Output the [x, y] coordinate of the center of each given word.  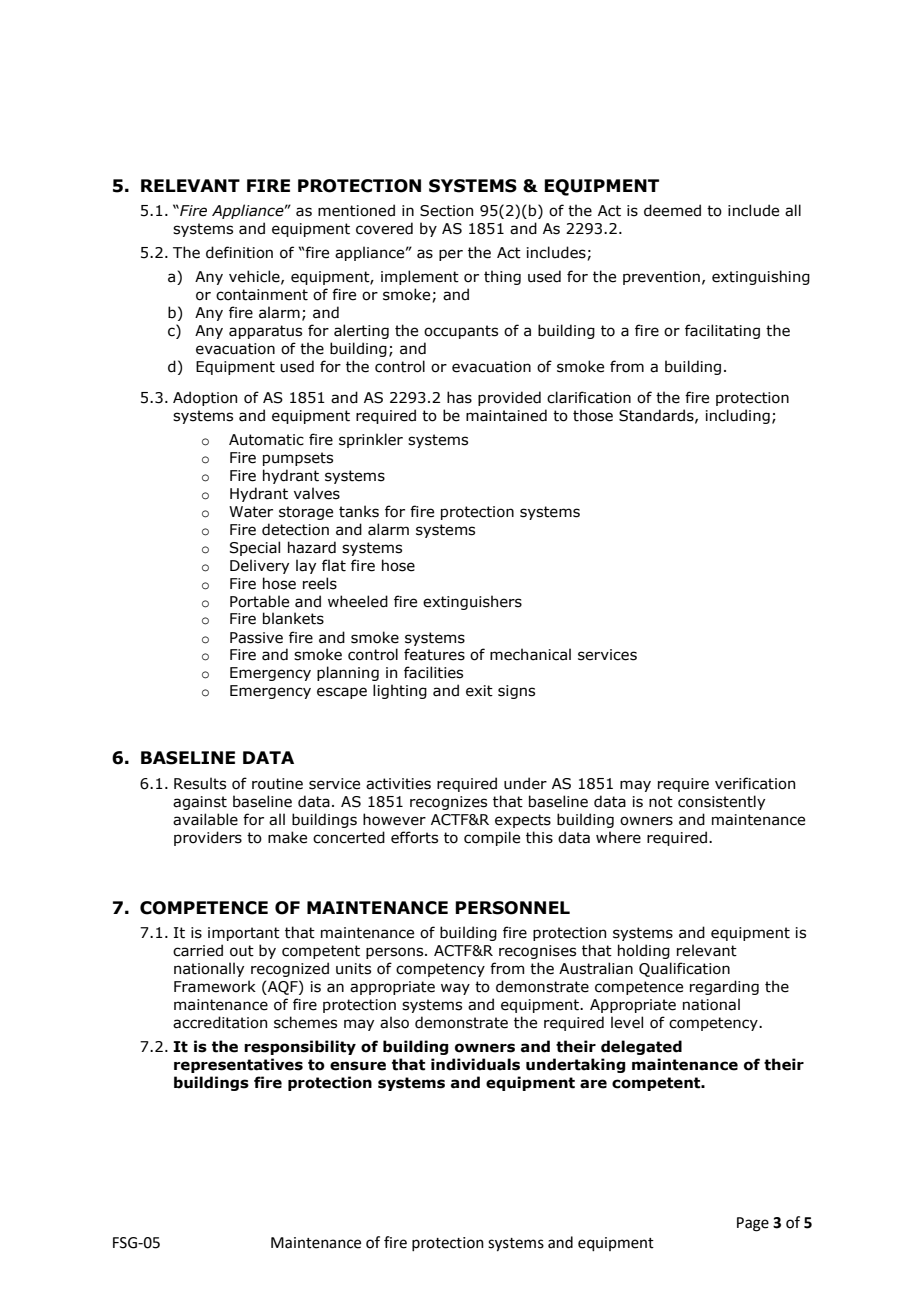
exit [479, 691]
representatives [238, 1065]
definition [239, 252]
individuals [475, 1064]
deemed [672, 210]
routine [277, 784]
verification [755, 783]
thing [502, 277]
